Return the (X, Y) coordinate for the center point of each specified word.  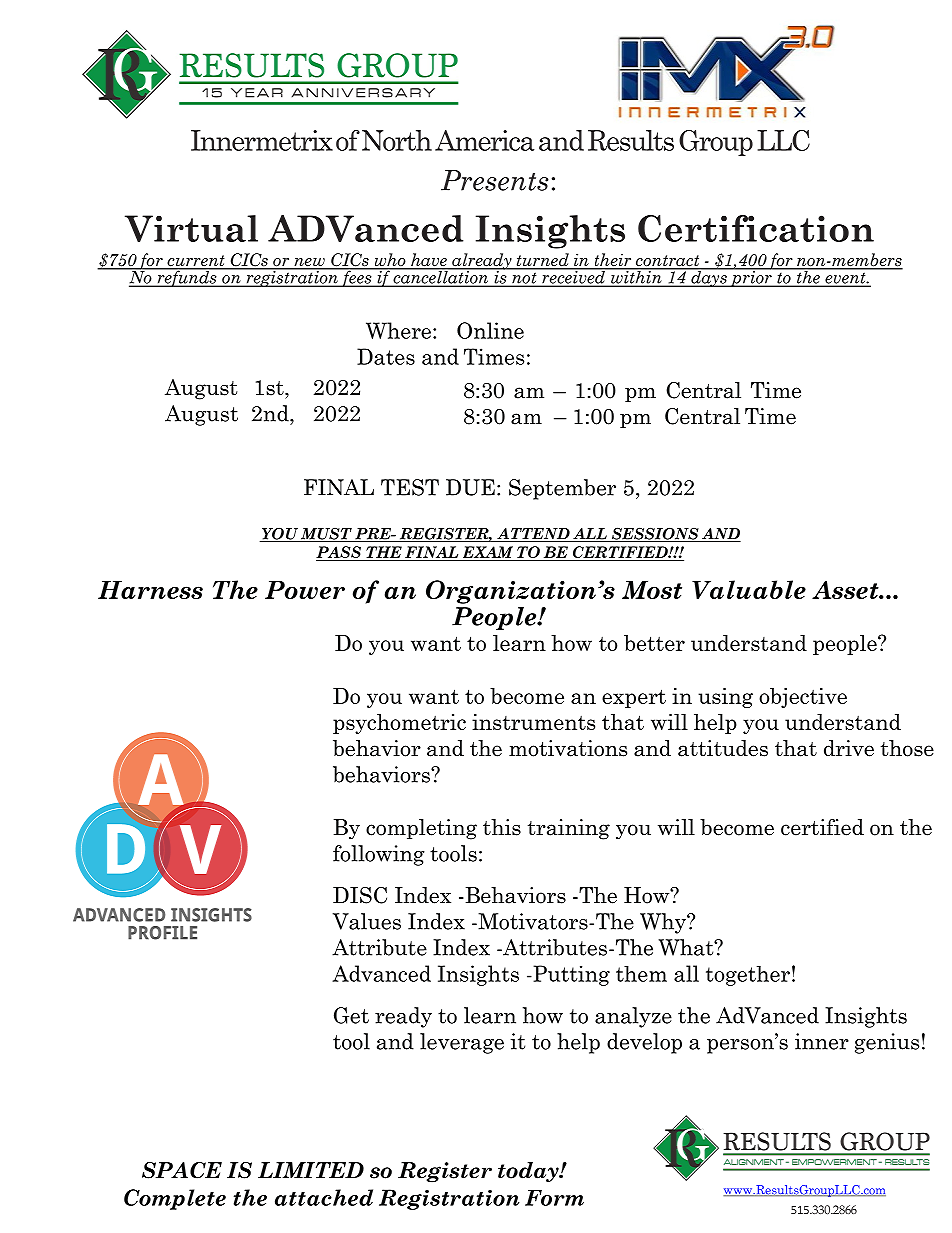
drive (849, 748)
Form (554, 1198)
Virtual (191, 228)
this (502, 827)
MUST (326, 535)
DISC (360, 895)
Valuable (749, 589)
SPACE (182, 1170)
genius (887, 1043)
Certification (756, 228)
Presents (495, 180)
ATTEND (533, 535)
